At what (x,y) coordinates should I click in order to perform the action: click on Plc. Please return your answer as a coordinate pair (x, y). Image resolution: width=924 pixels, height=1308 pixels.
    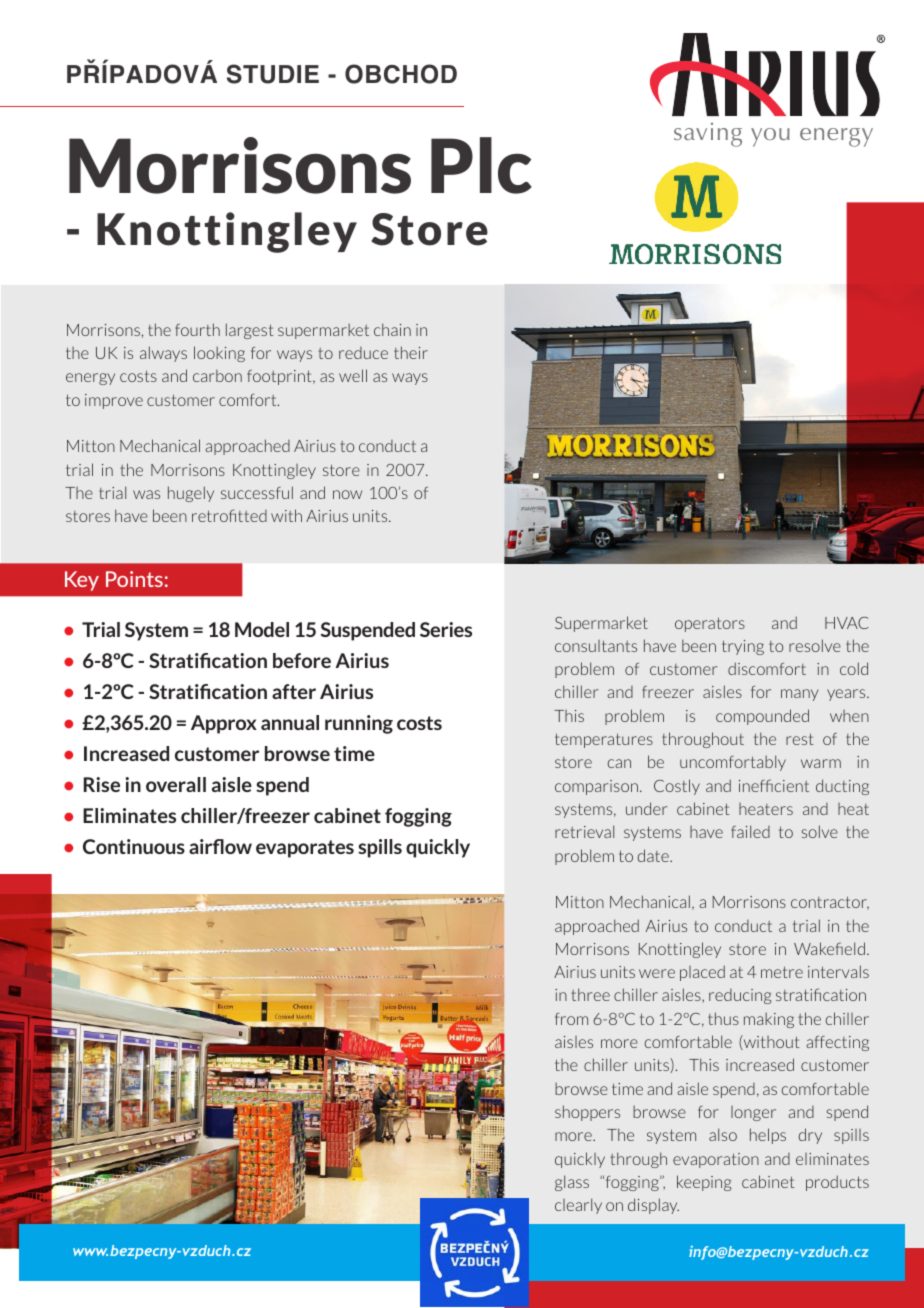
    Looking at the image, I should click on (481, 165).
